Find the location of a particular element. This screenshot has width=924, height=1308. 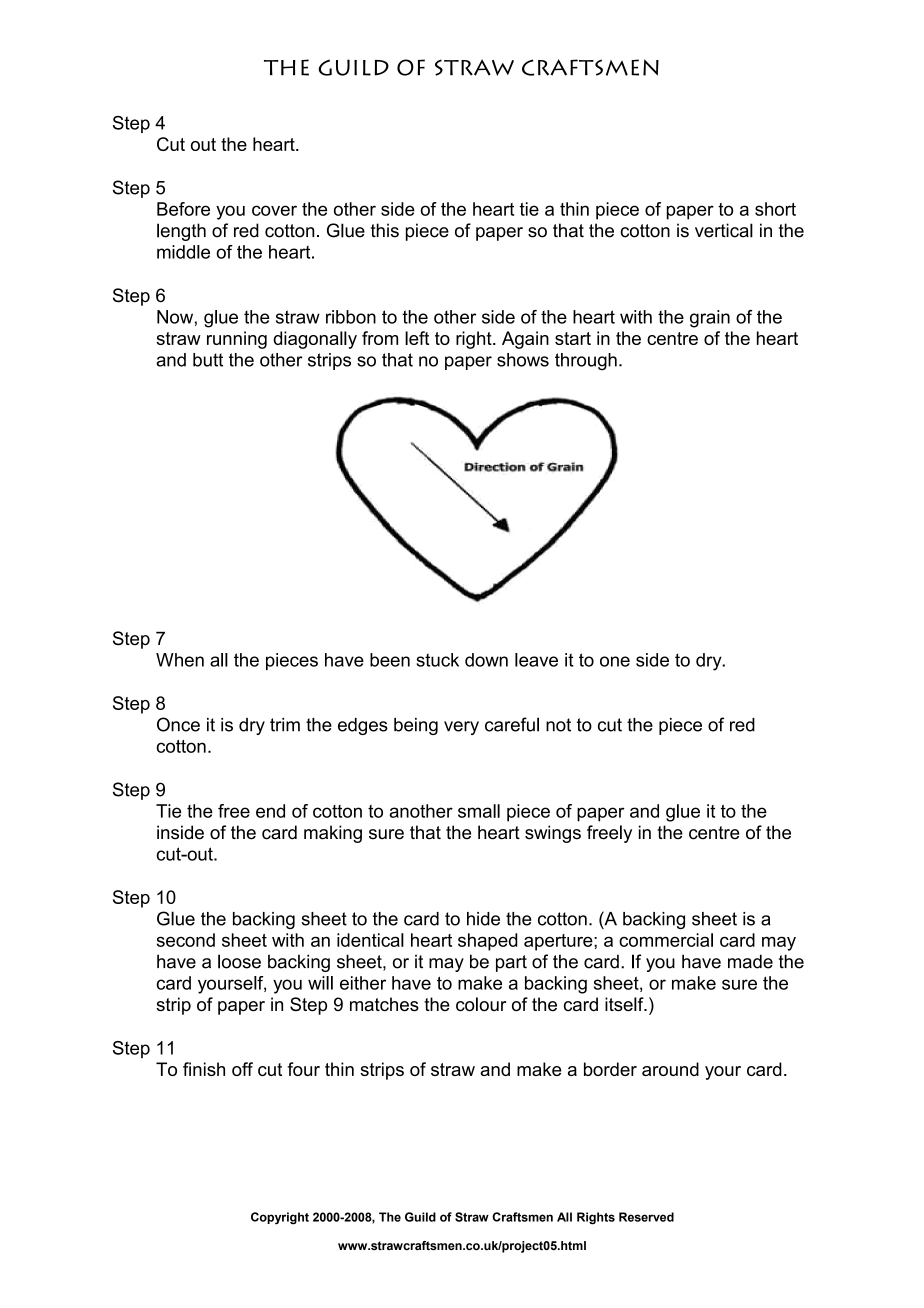

cover is located at coordinates (274, 210).
